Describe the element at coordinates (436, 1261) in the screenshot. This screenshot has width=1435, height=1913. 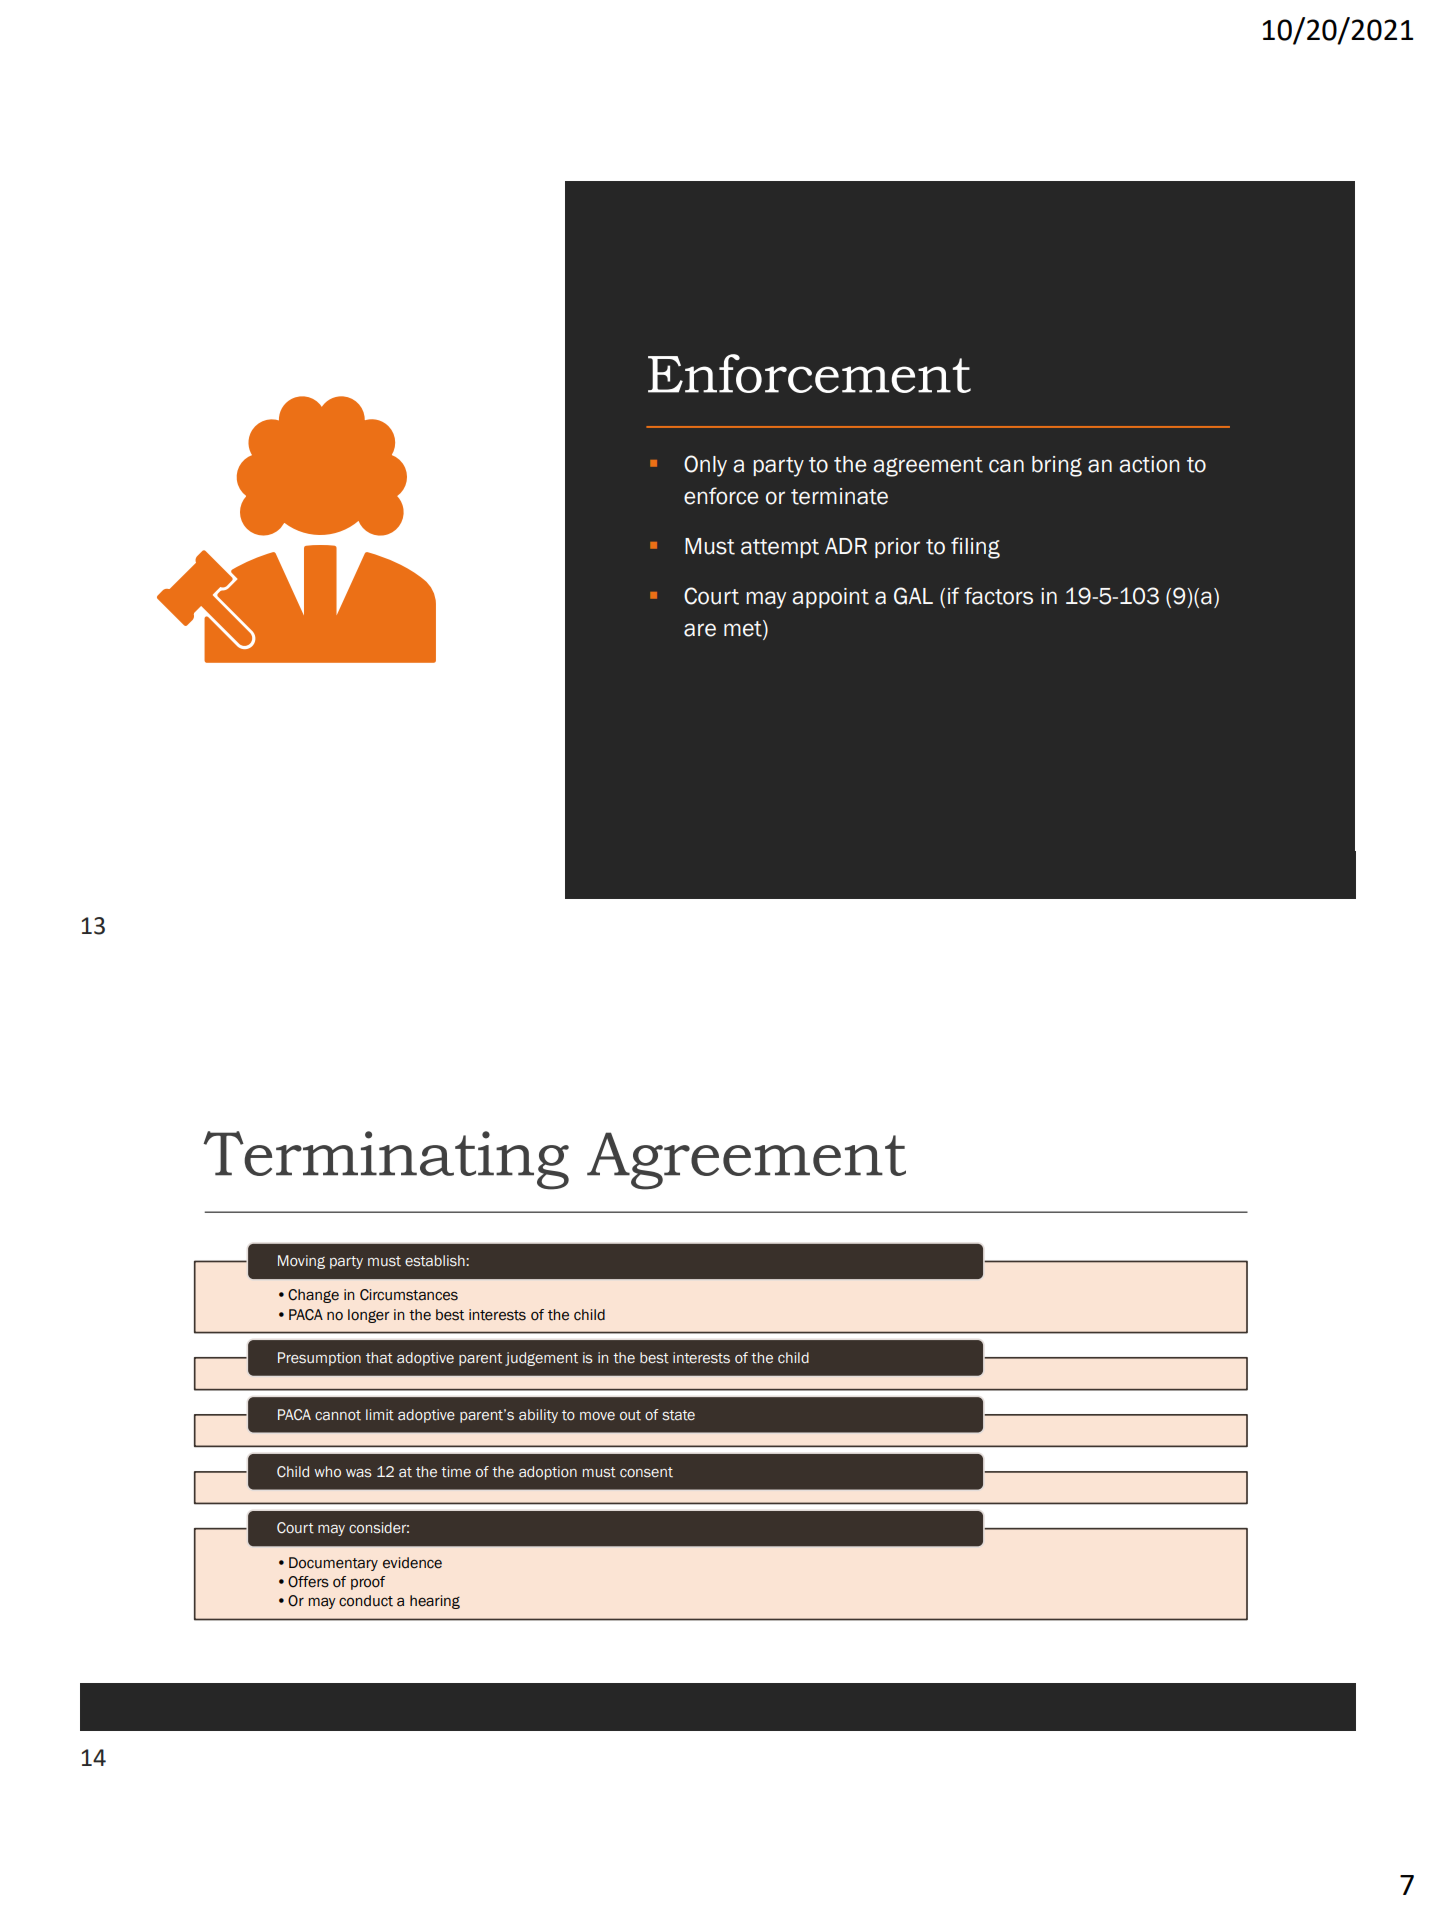
I see `establish` at that location.
